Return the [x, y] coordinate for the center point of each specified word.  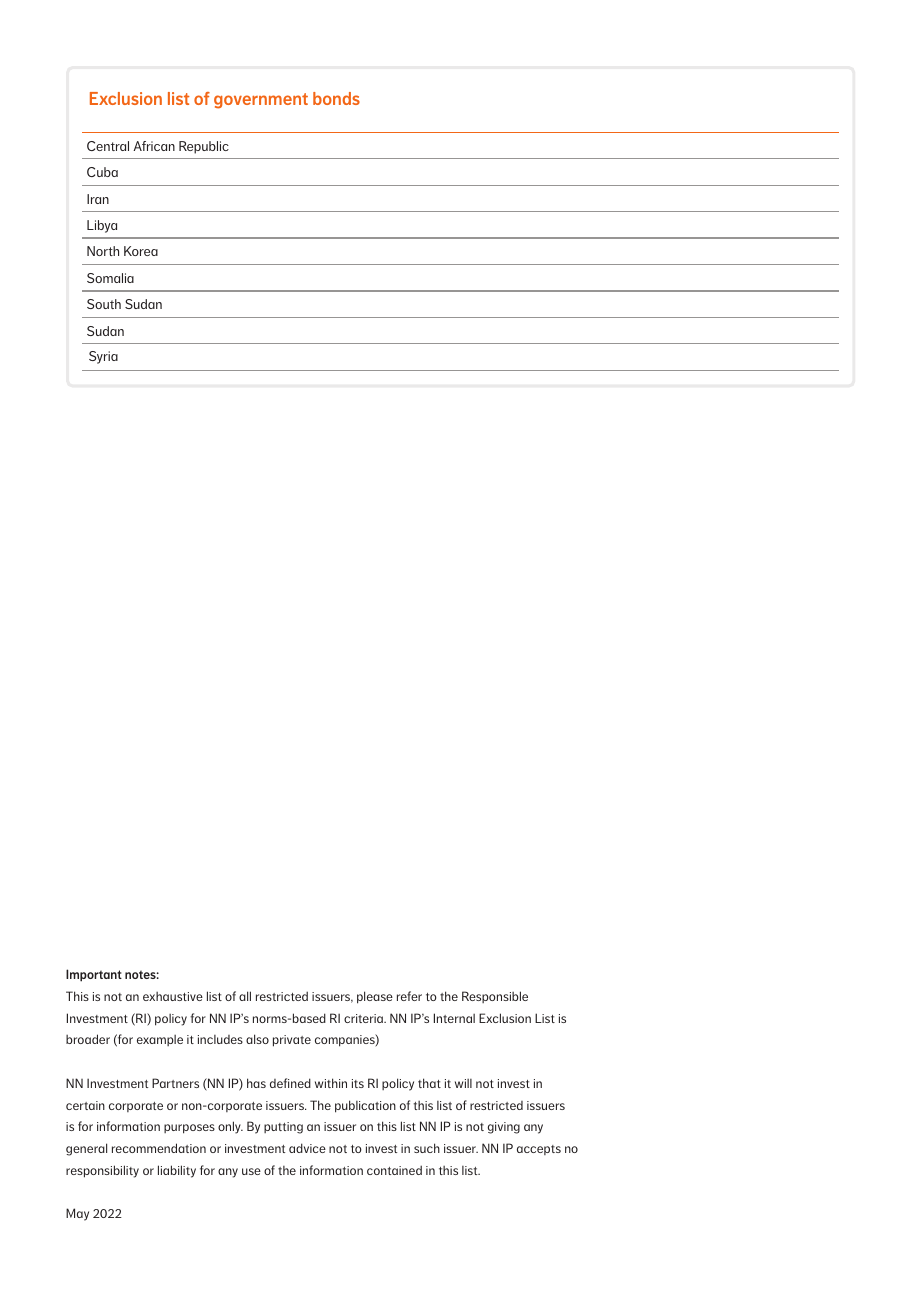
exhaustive [173, 996]
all [245, 996]
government [261, 101]
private [292, 1041]
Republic [204, 147]
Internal [454, 1018]
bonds [336, 98]
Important [94, 975]
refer [409, 996]
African [154, 146]
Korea [141, 251]
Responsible [495, 997]
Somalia [110, 278]
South [104, 304]
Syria [103, 357]
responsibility [102, 1171]
